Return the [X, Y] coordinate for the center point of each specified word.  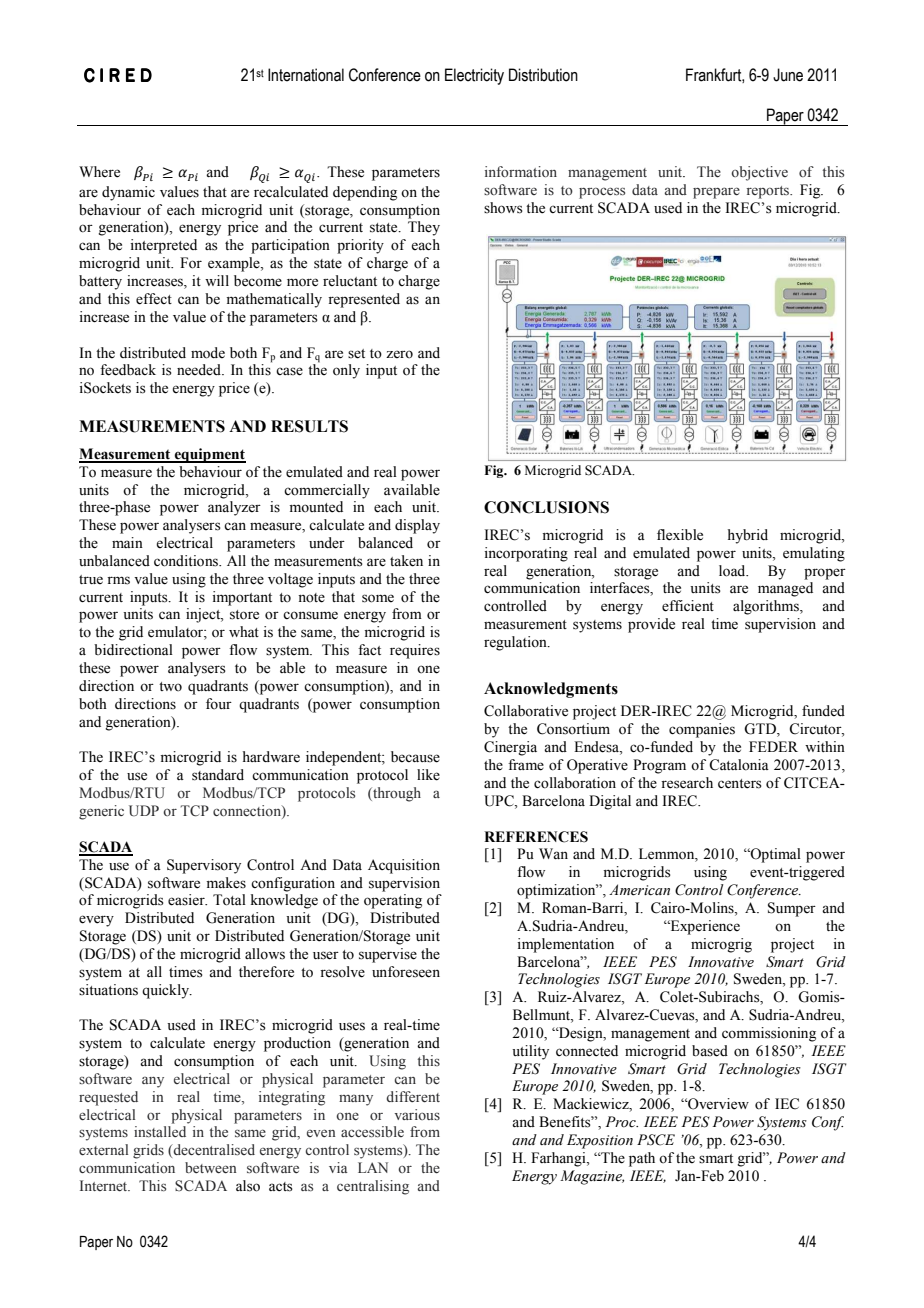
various [417, 1114]
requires [415, 651]
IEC [787, 1104]
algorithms [767, 607]
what [244, 631]
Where [99, 172]
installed [160, 1132]
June [788, 75]
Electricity [474, 76]
